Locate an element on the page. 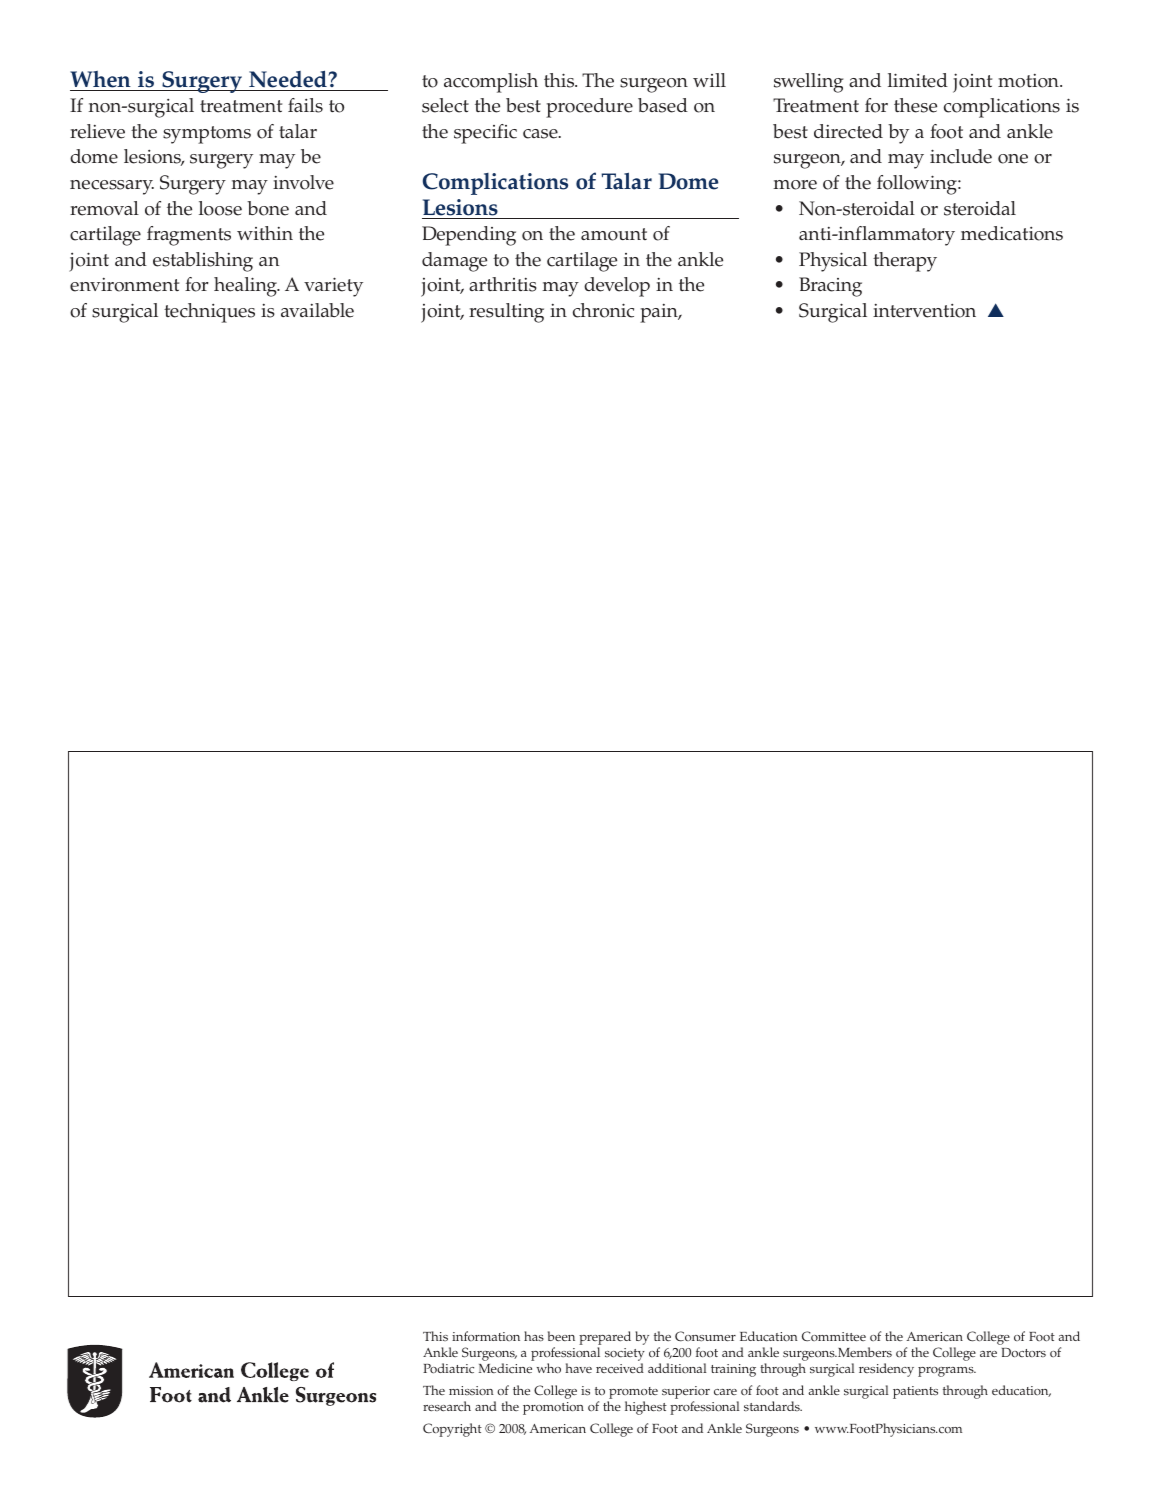 The width and height of the image is (1161, 1502). intervention is located at coordinates (924, 311).
